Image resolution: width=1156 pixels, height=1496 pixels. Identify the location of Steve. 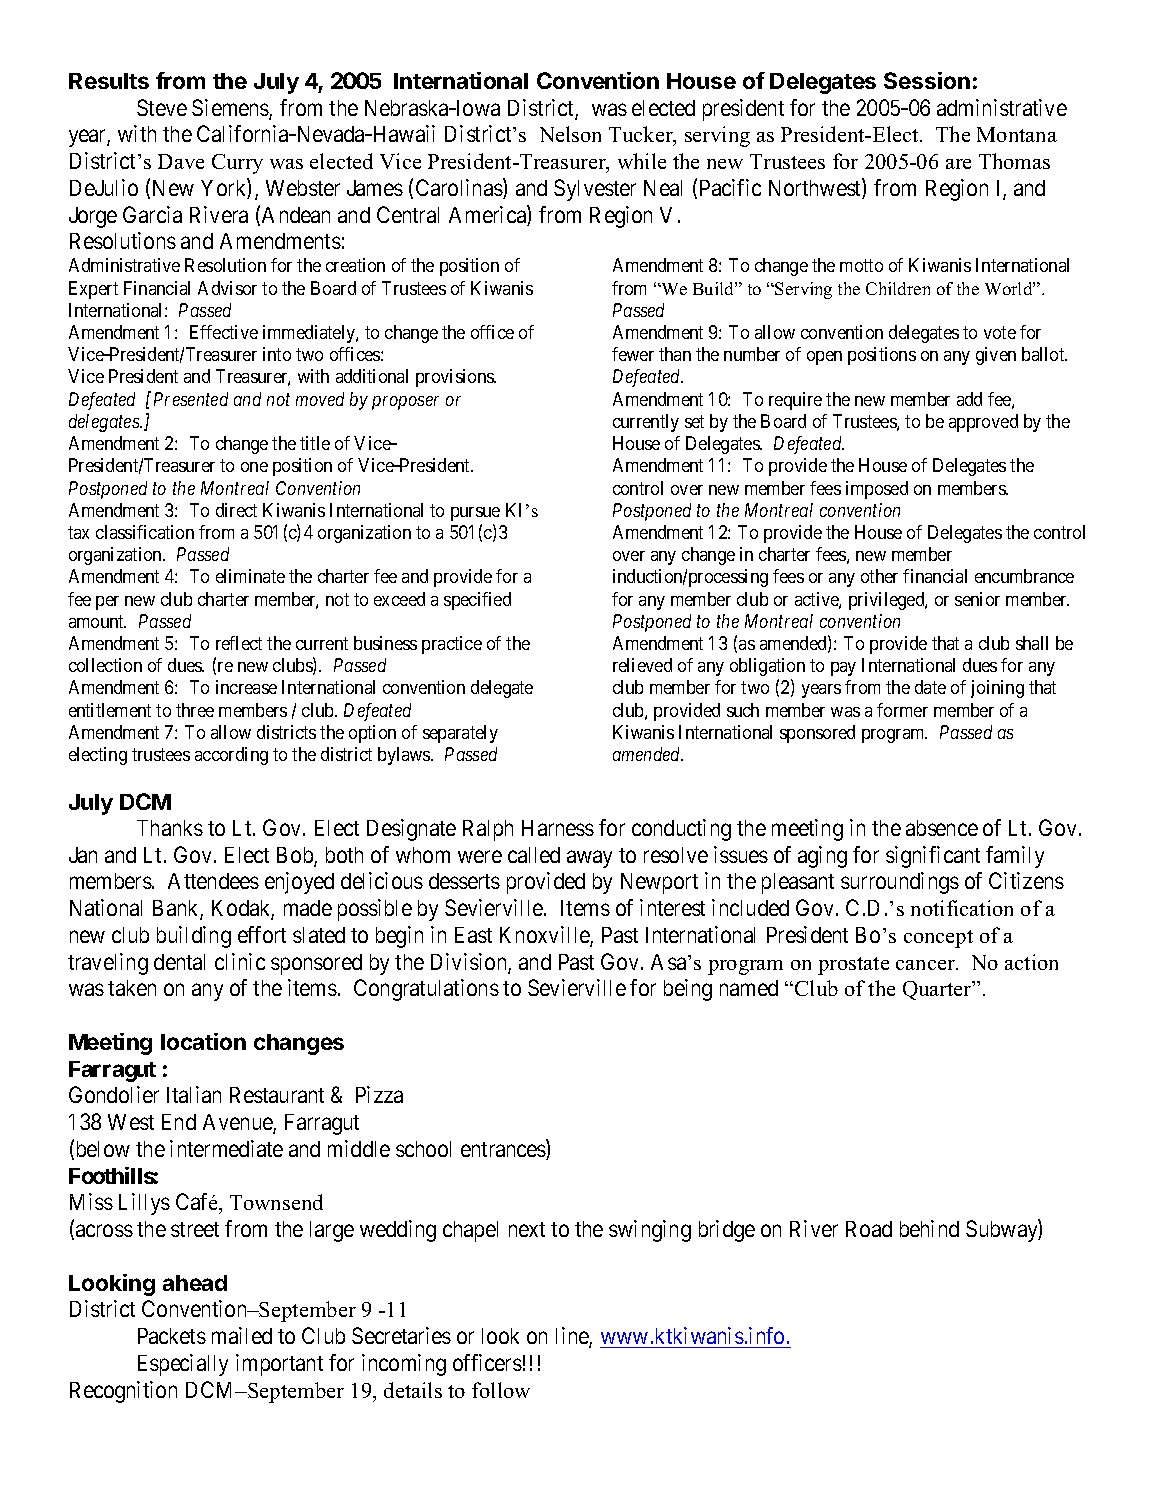
(162, 107).
